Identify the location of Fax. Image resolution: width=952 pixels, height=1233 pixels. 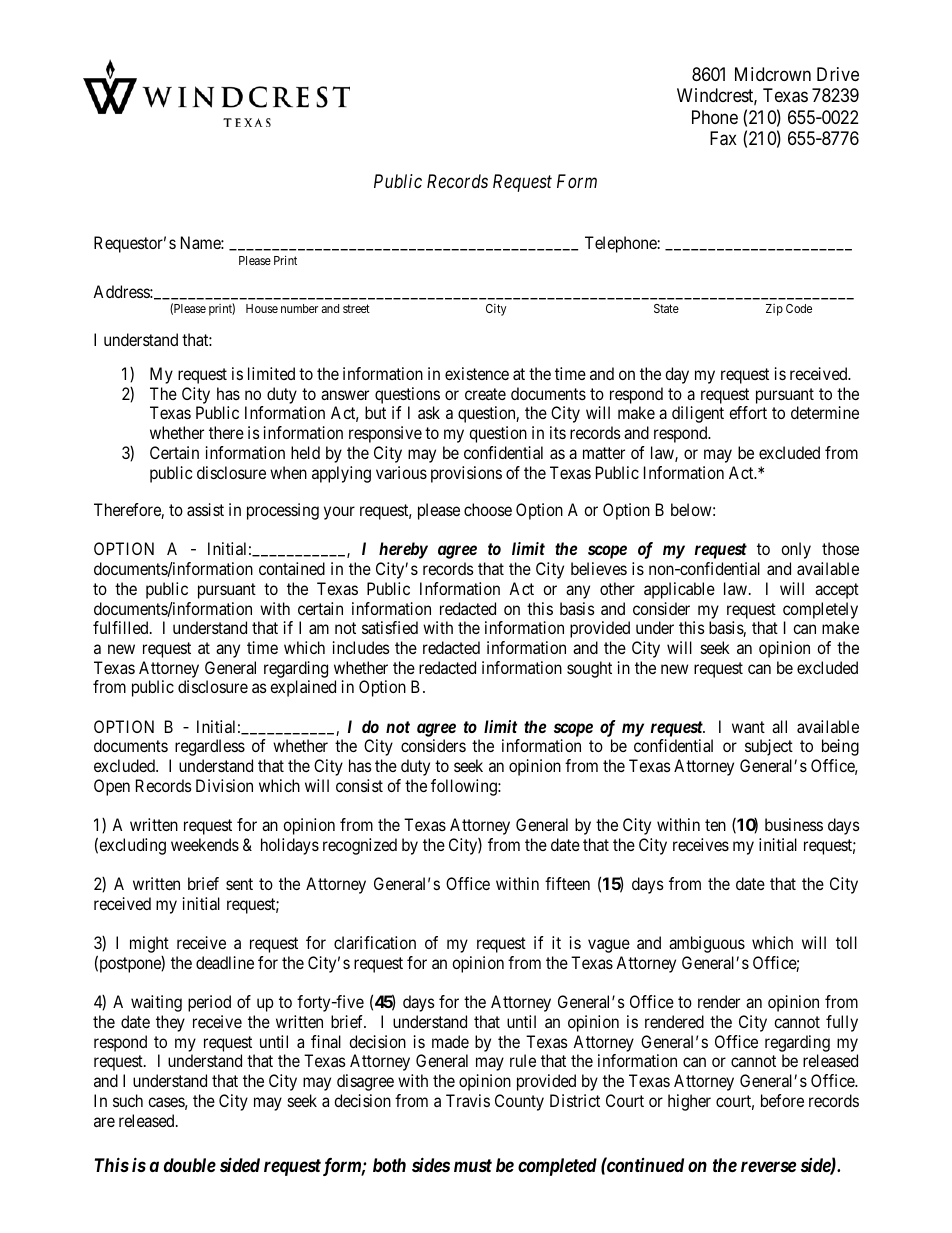
(723, 138).
